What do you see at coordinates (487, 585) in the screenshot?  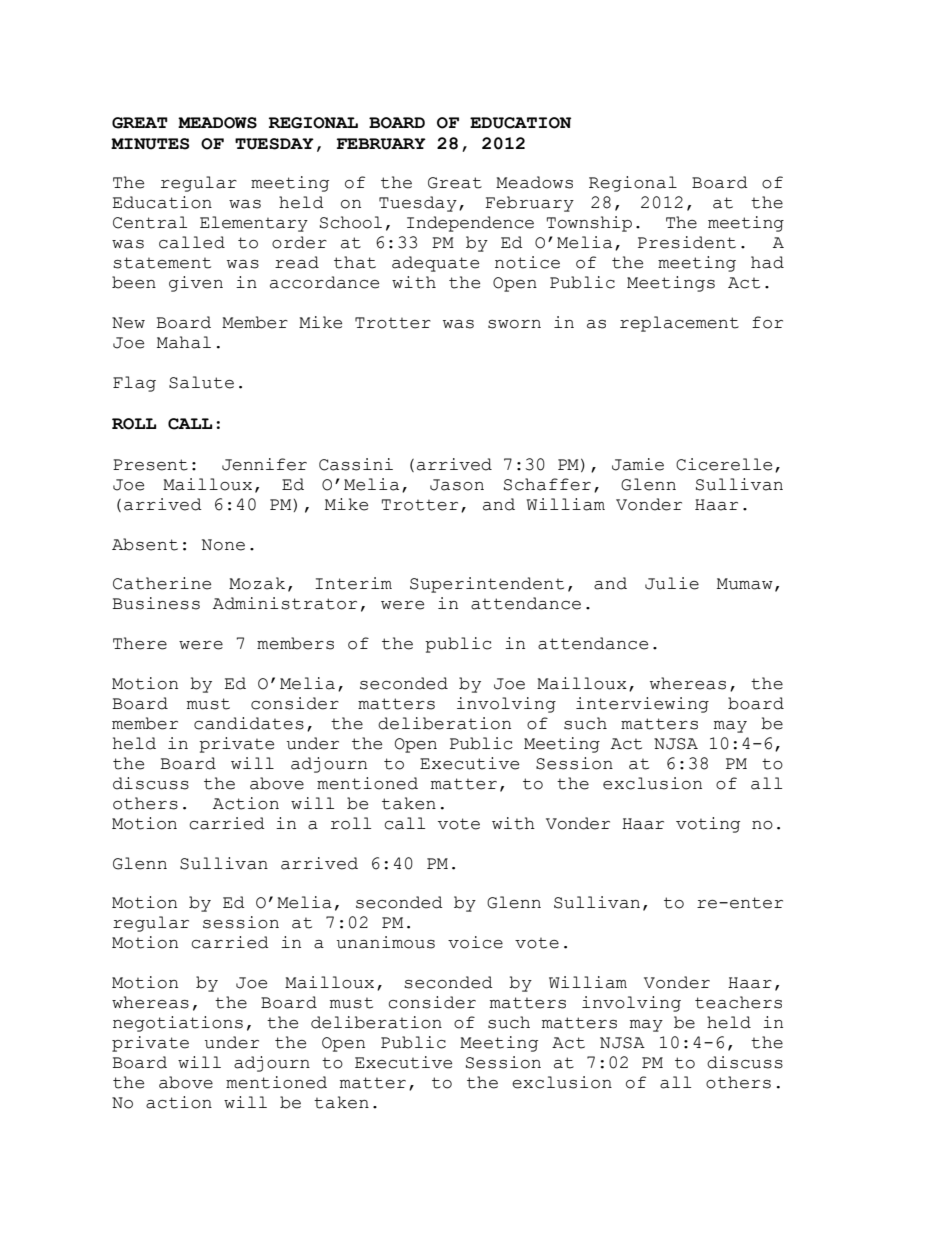 I see `Superintendent` at bounding box center [487, 585].
